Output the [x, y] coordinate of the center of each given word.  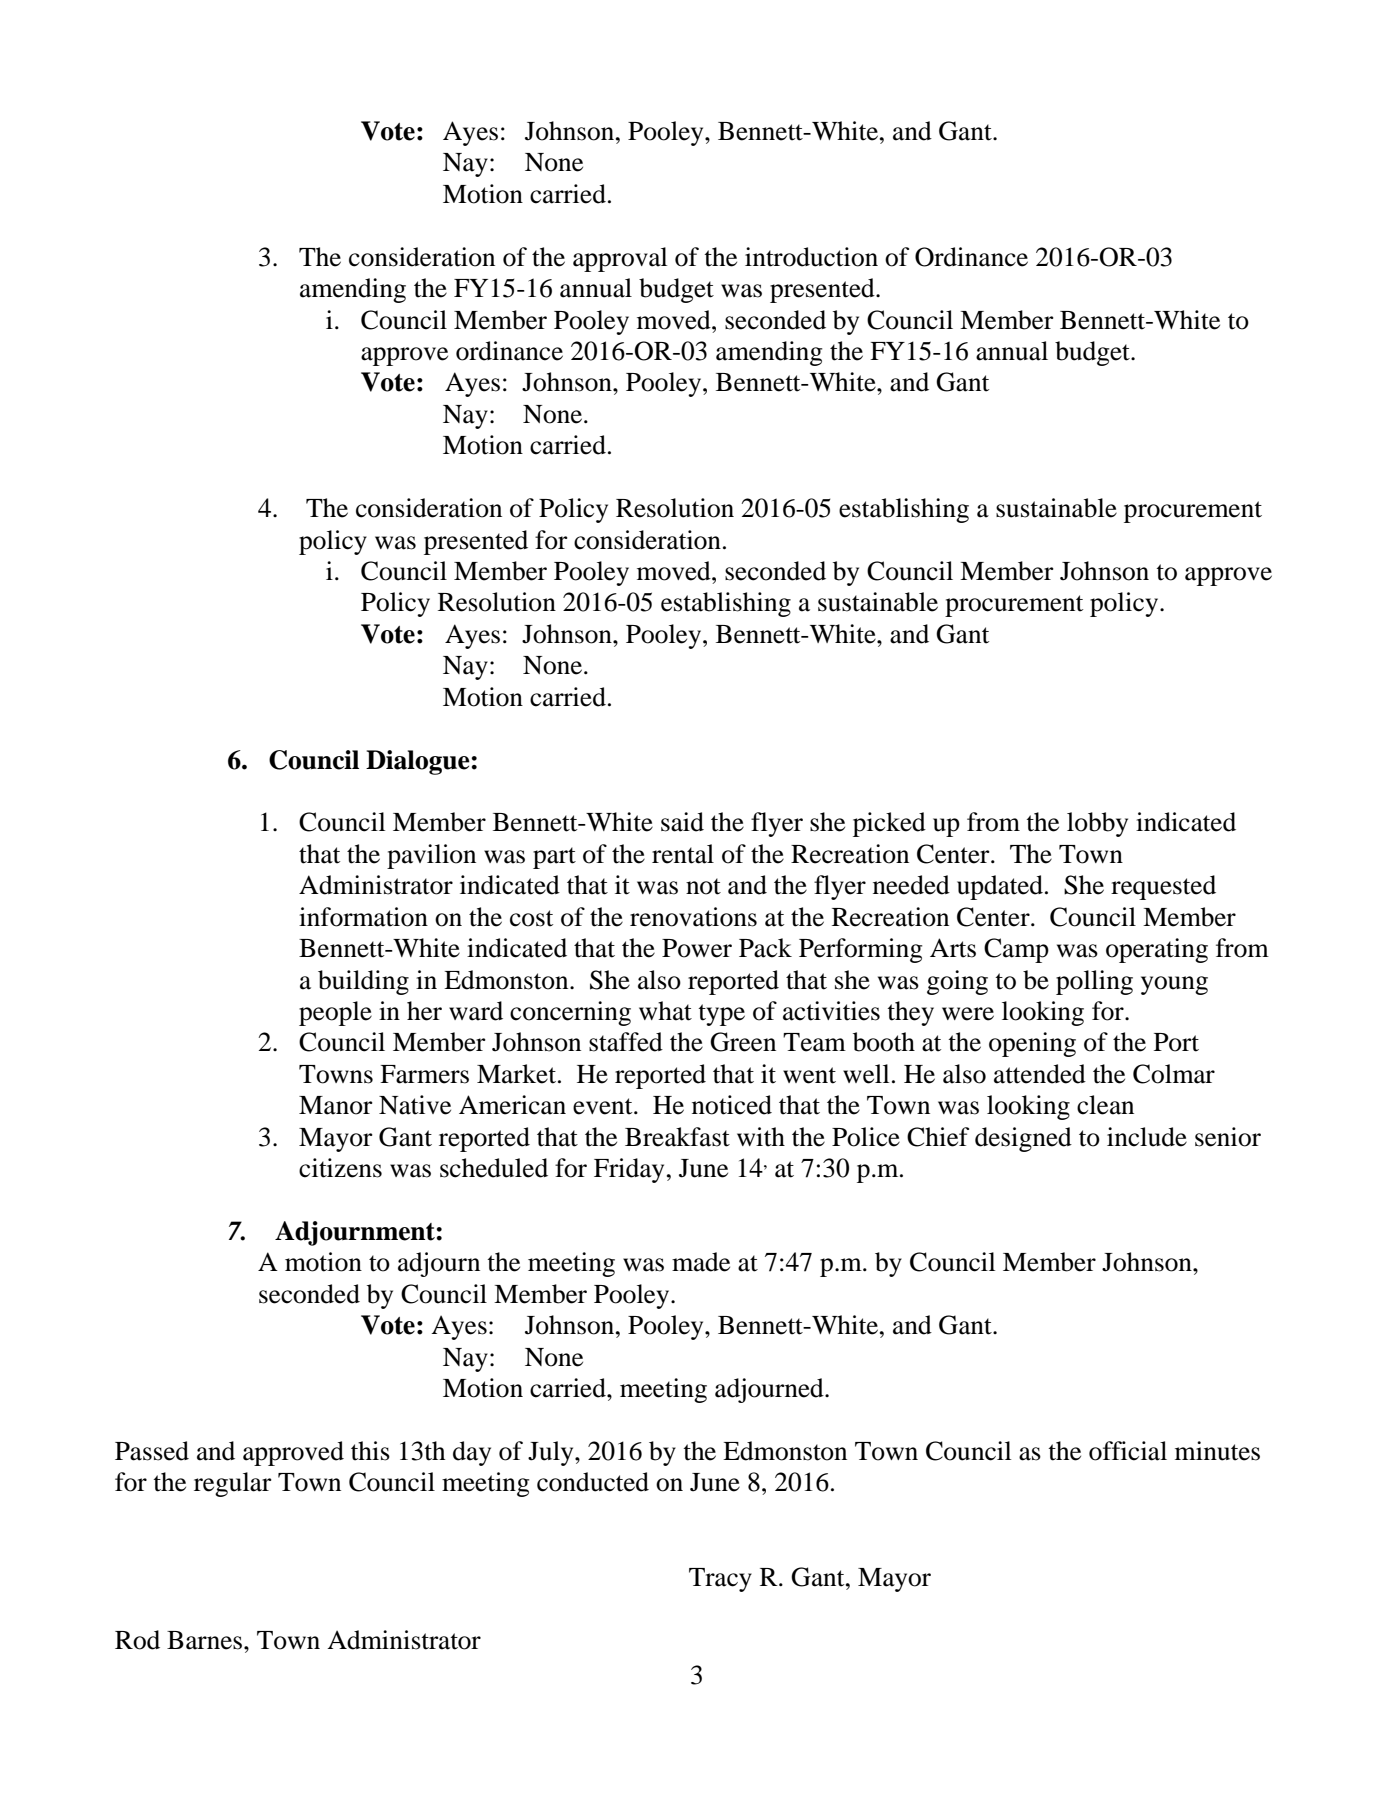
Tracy [720, 1580]
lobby [1097, 824]
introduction [811, 257]
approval [620, 259]
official [1128, 1451]
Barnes [204, 1640]
